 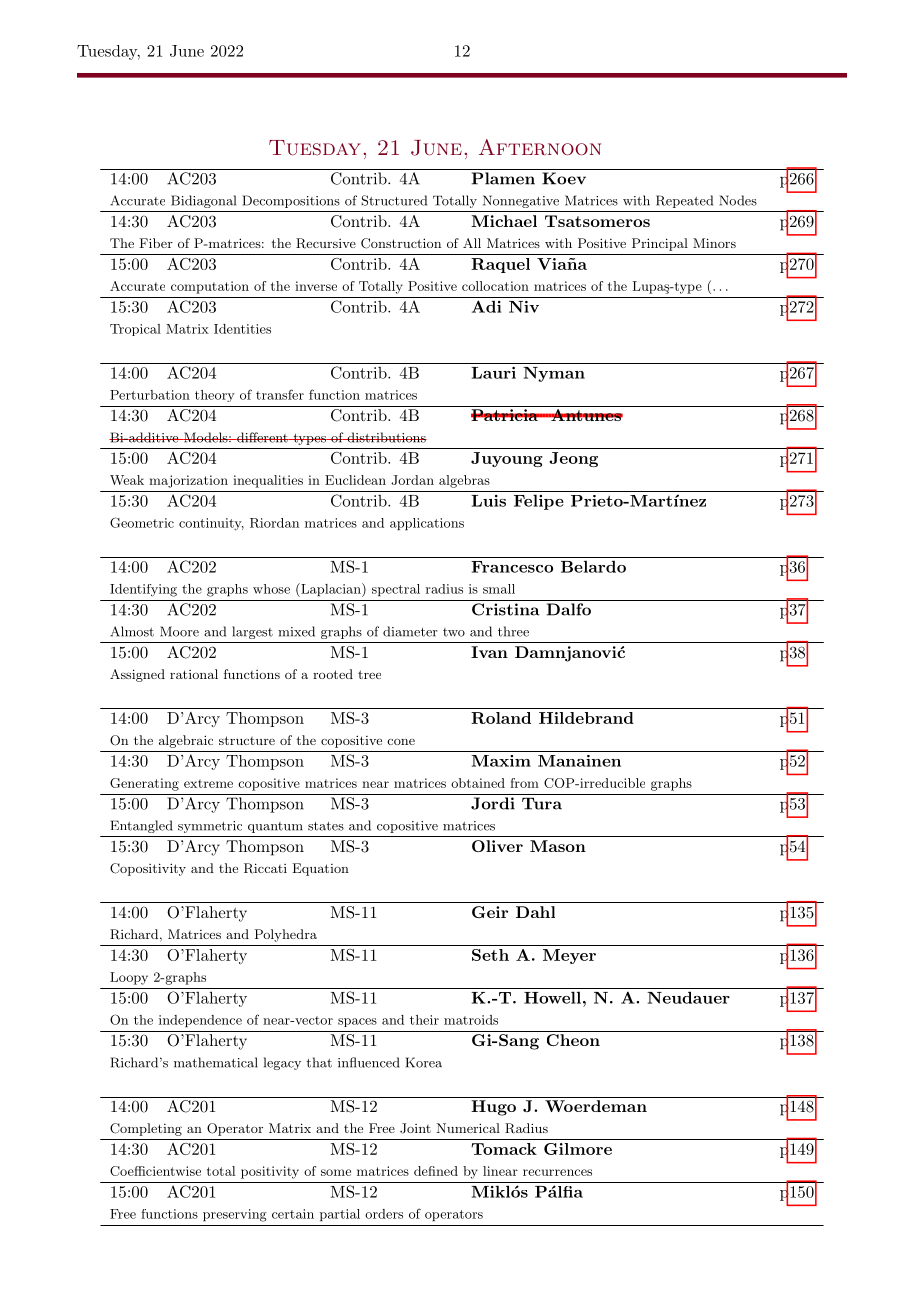 I want to click on Jeong, so click(x=573, y=459).
